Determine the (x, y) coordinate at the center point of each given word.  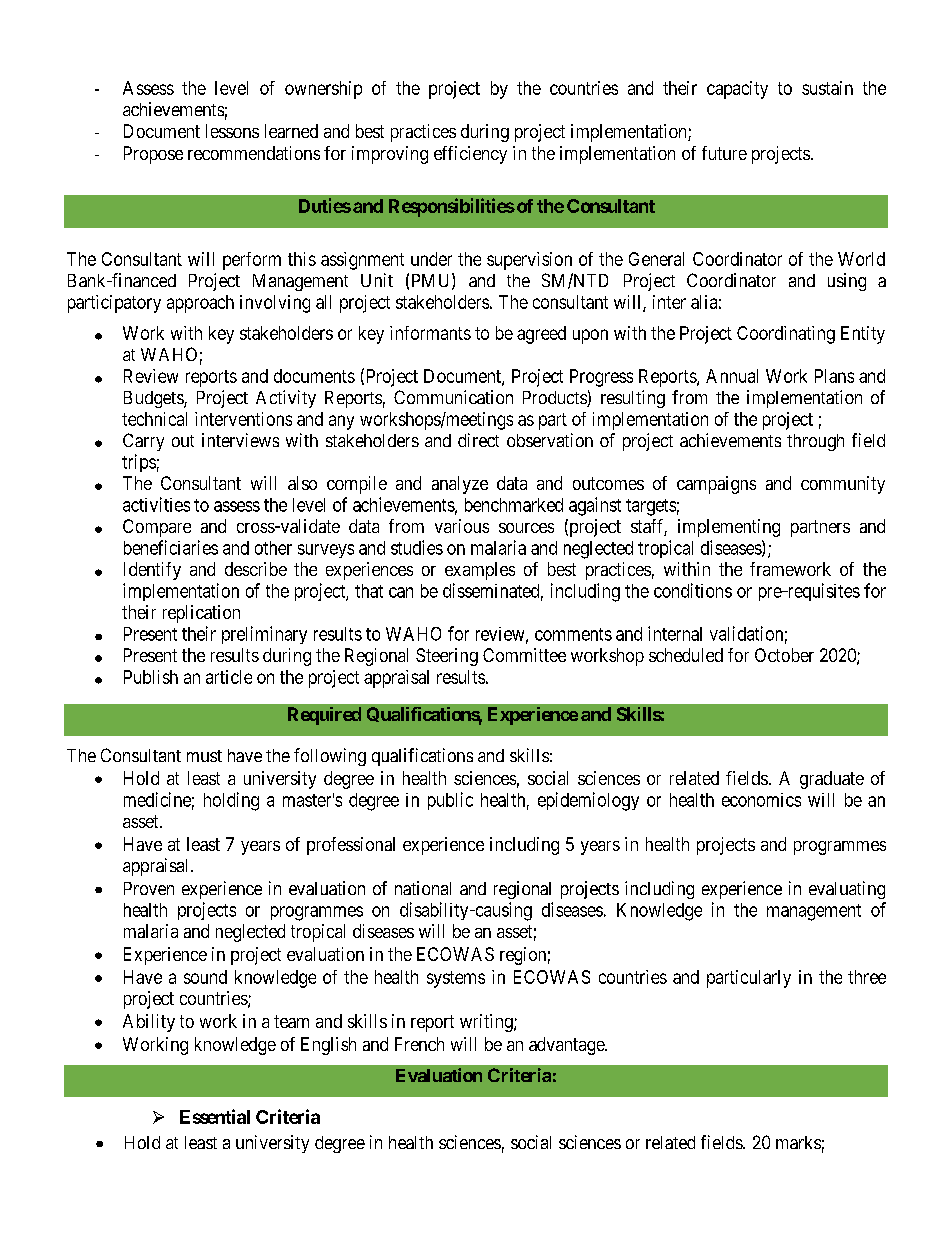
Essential (215, 1116)
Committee (524, 655)
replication (201, 614)
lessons (232, 131)
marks (798, 1142)
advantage (567, 1046)
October (784, 655)
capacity (737, 90)
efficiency (470, 155)
